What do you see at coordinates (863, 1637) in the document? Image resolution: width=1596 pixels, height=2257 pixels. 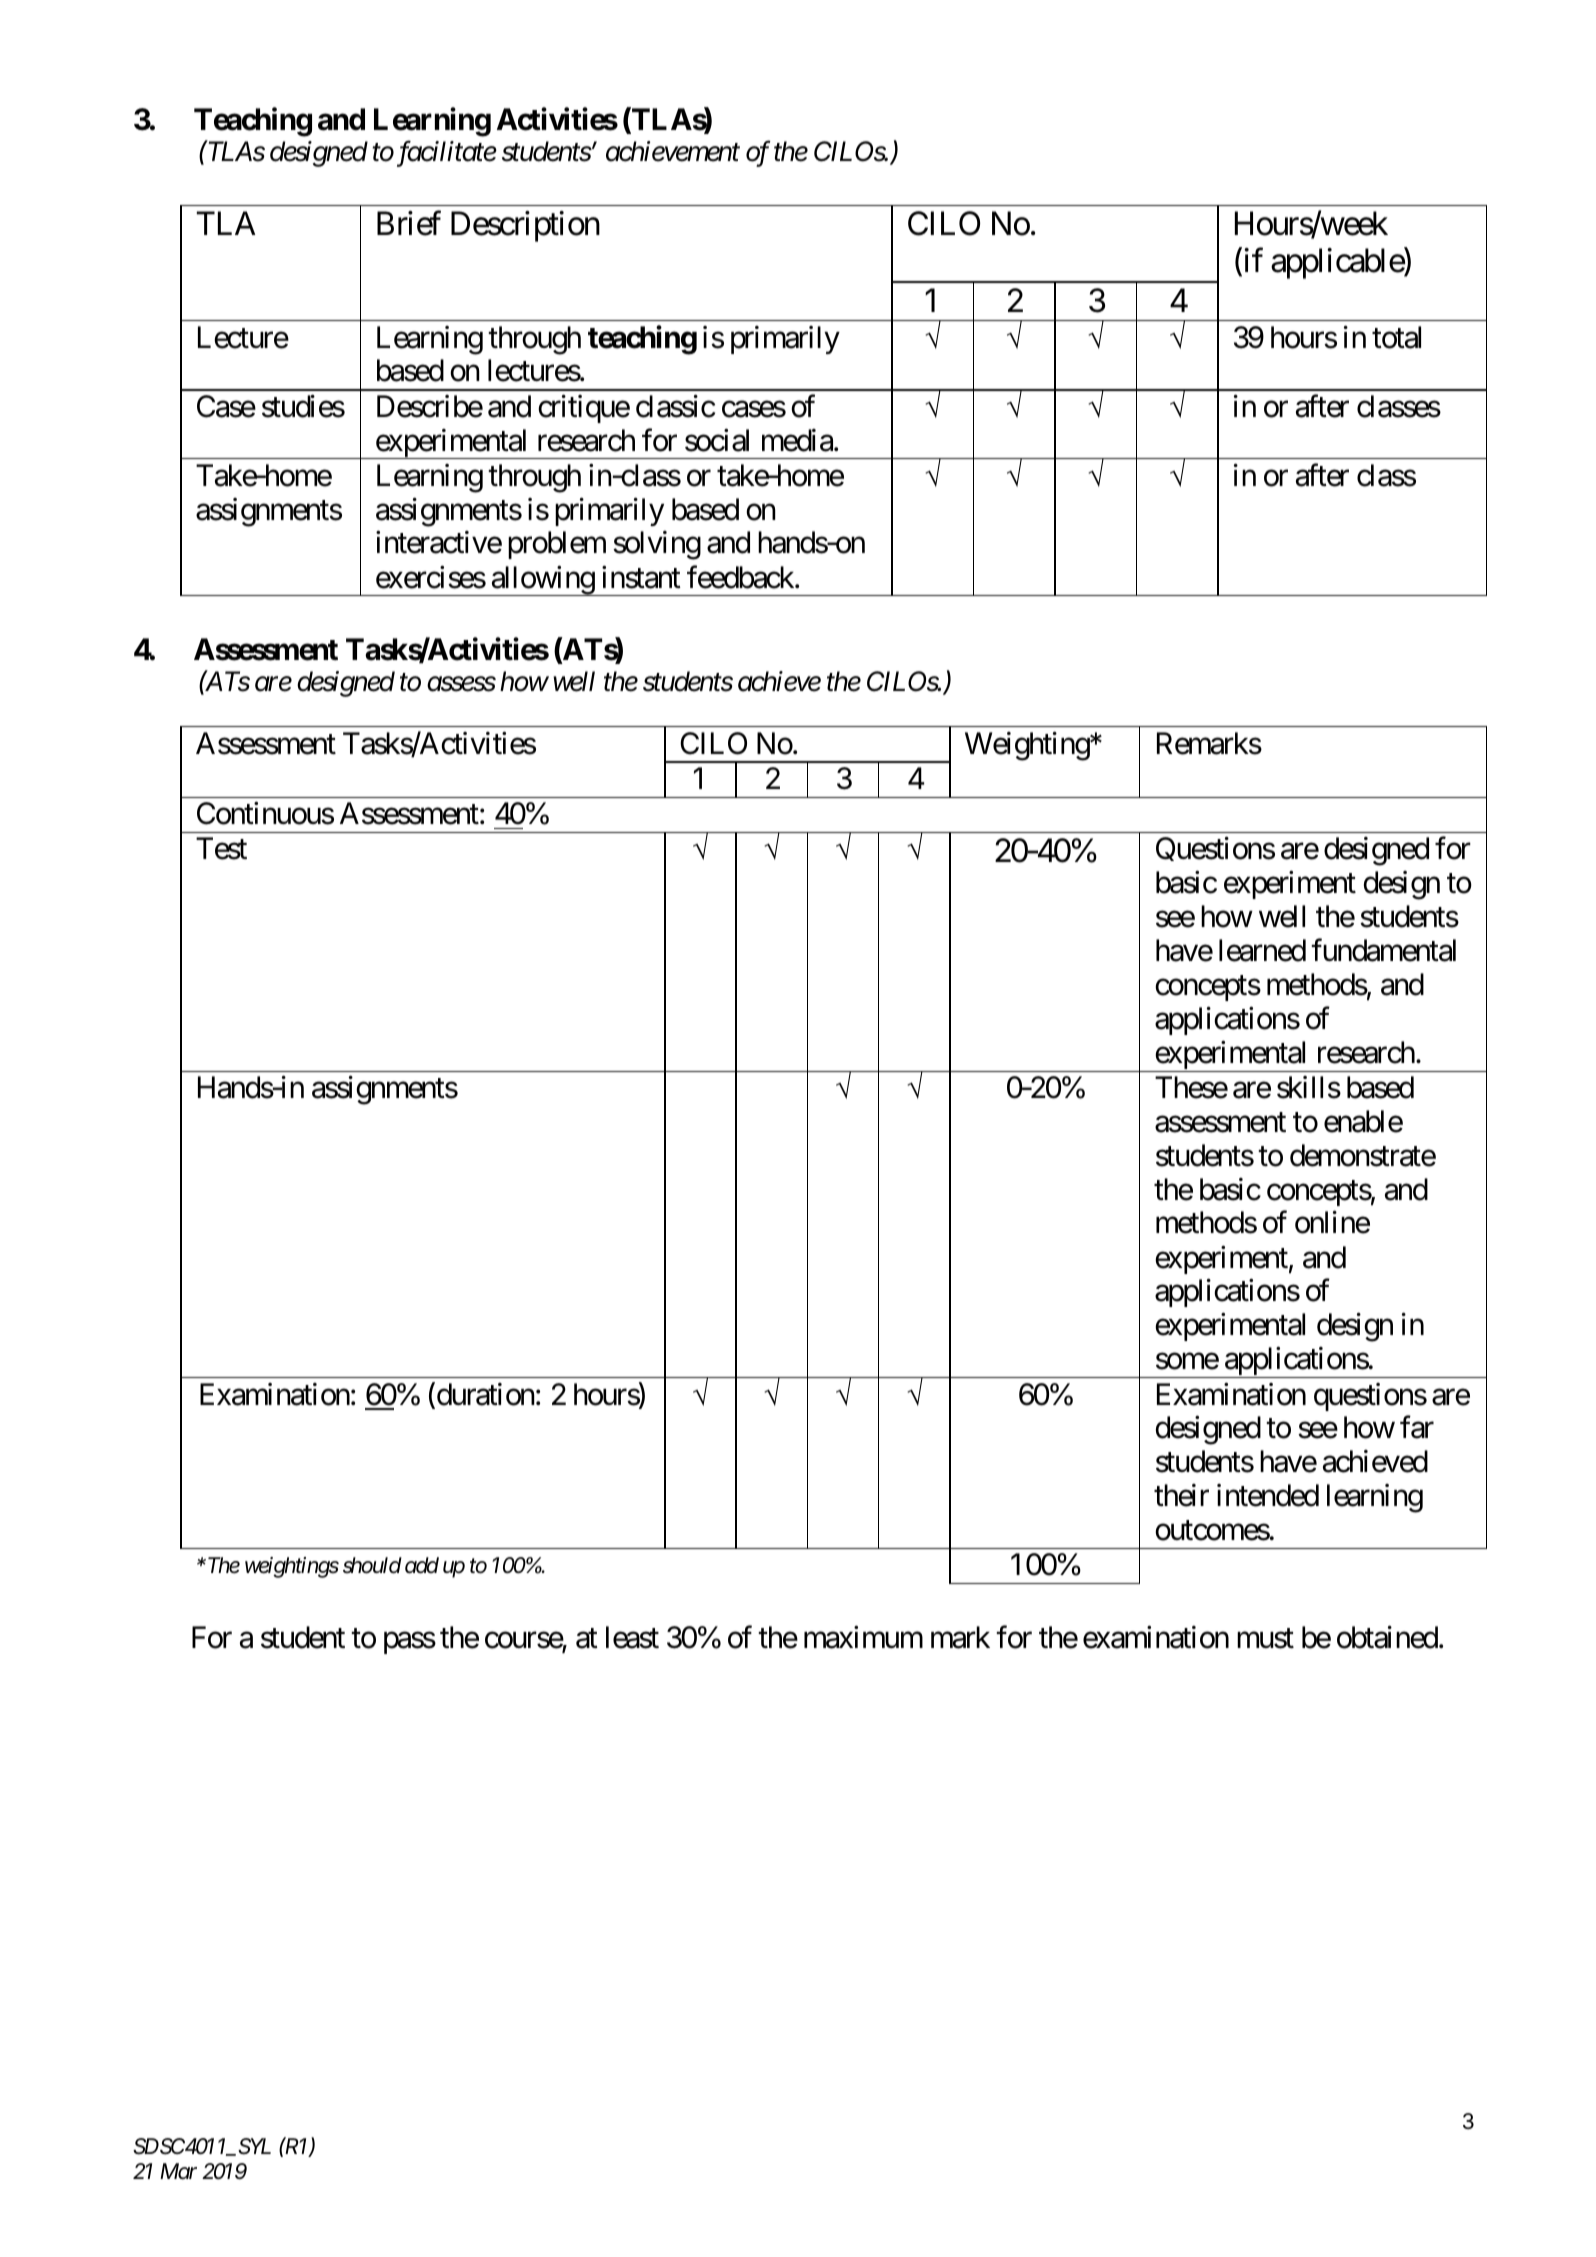 I see `maximum` at bounding box center [863, 1637].
